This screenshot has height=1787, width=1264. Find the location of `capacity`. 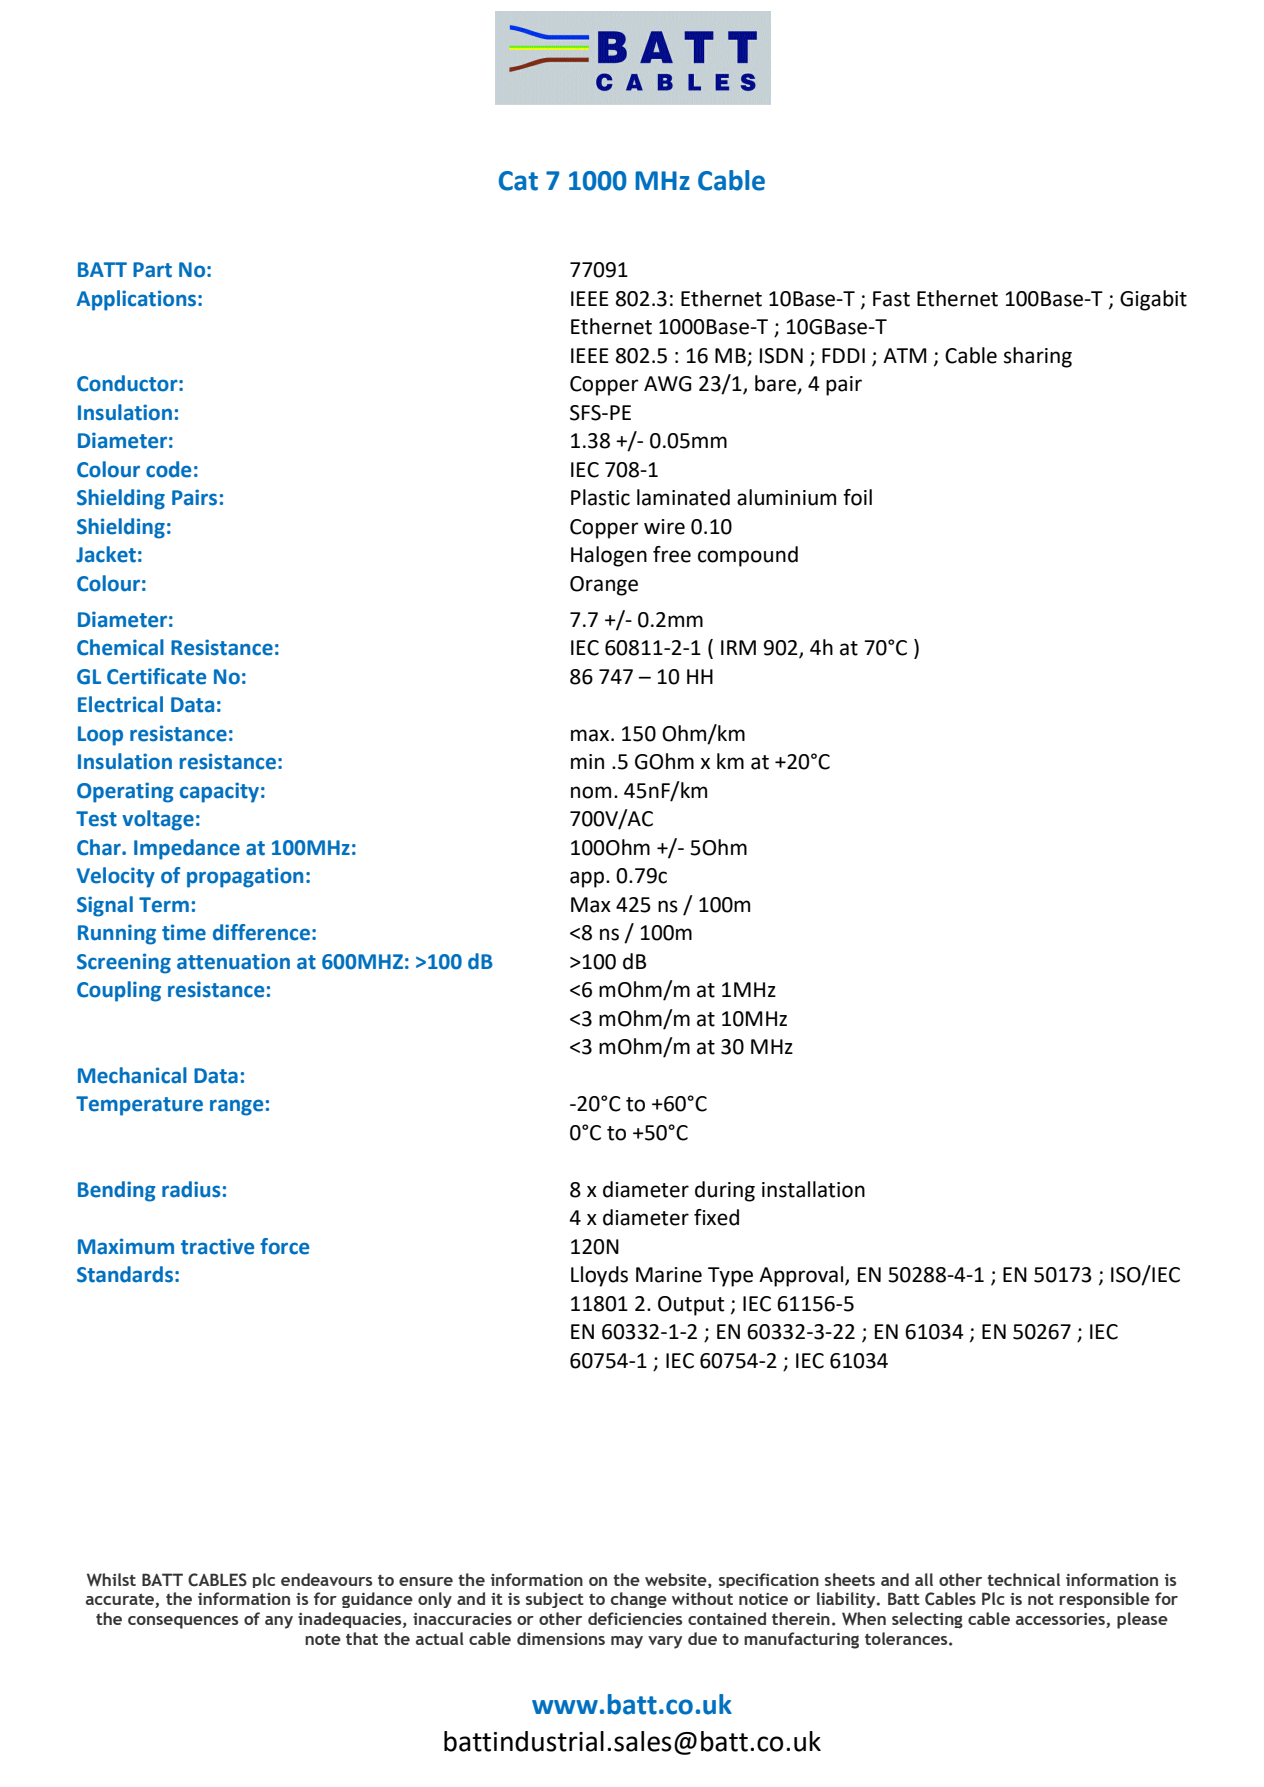

capacity is located at coordinates (219, 792).
